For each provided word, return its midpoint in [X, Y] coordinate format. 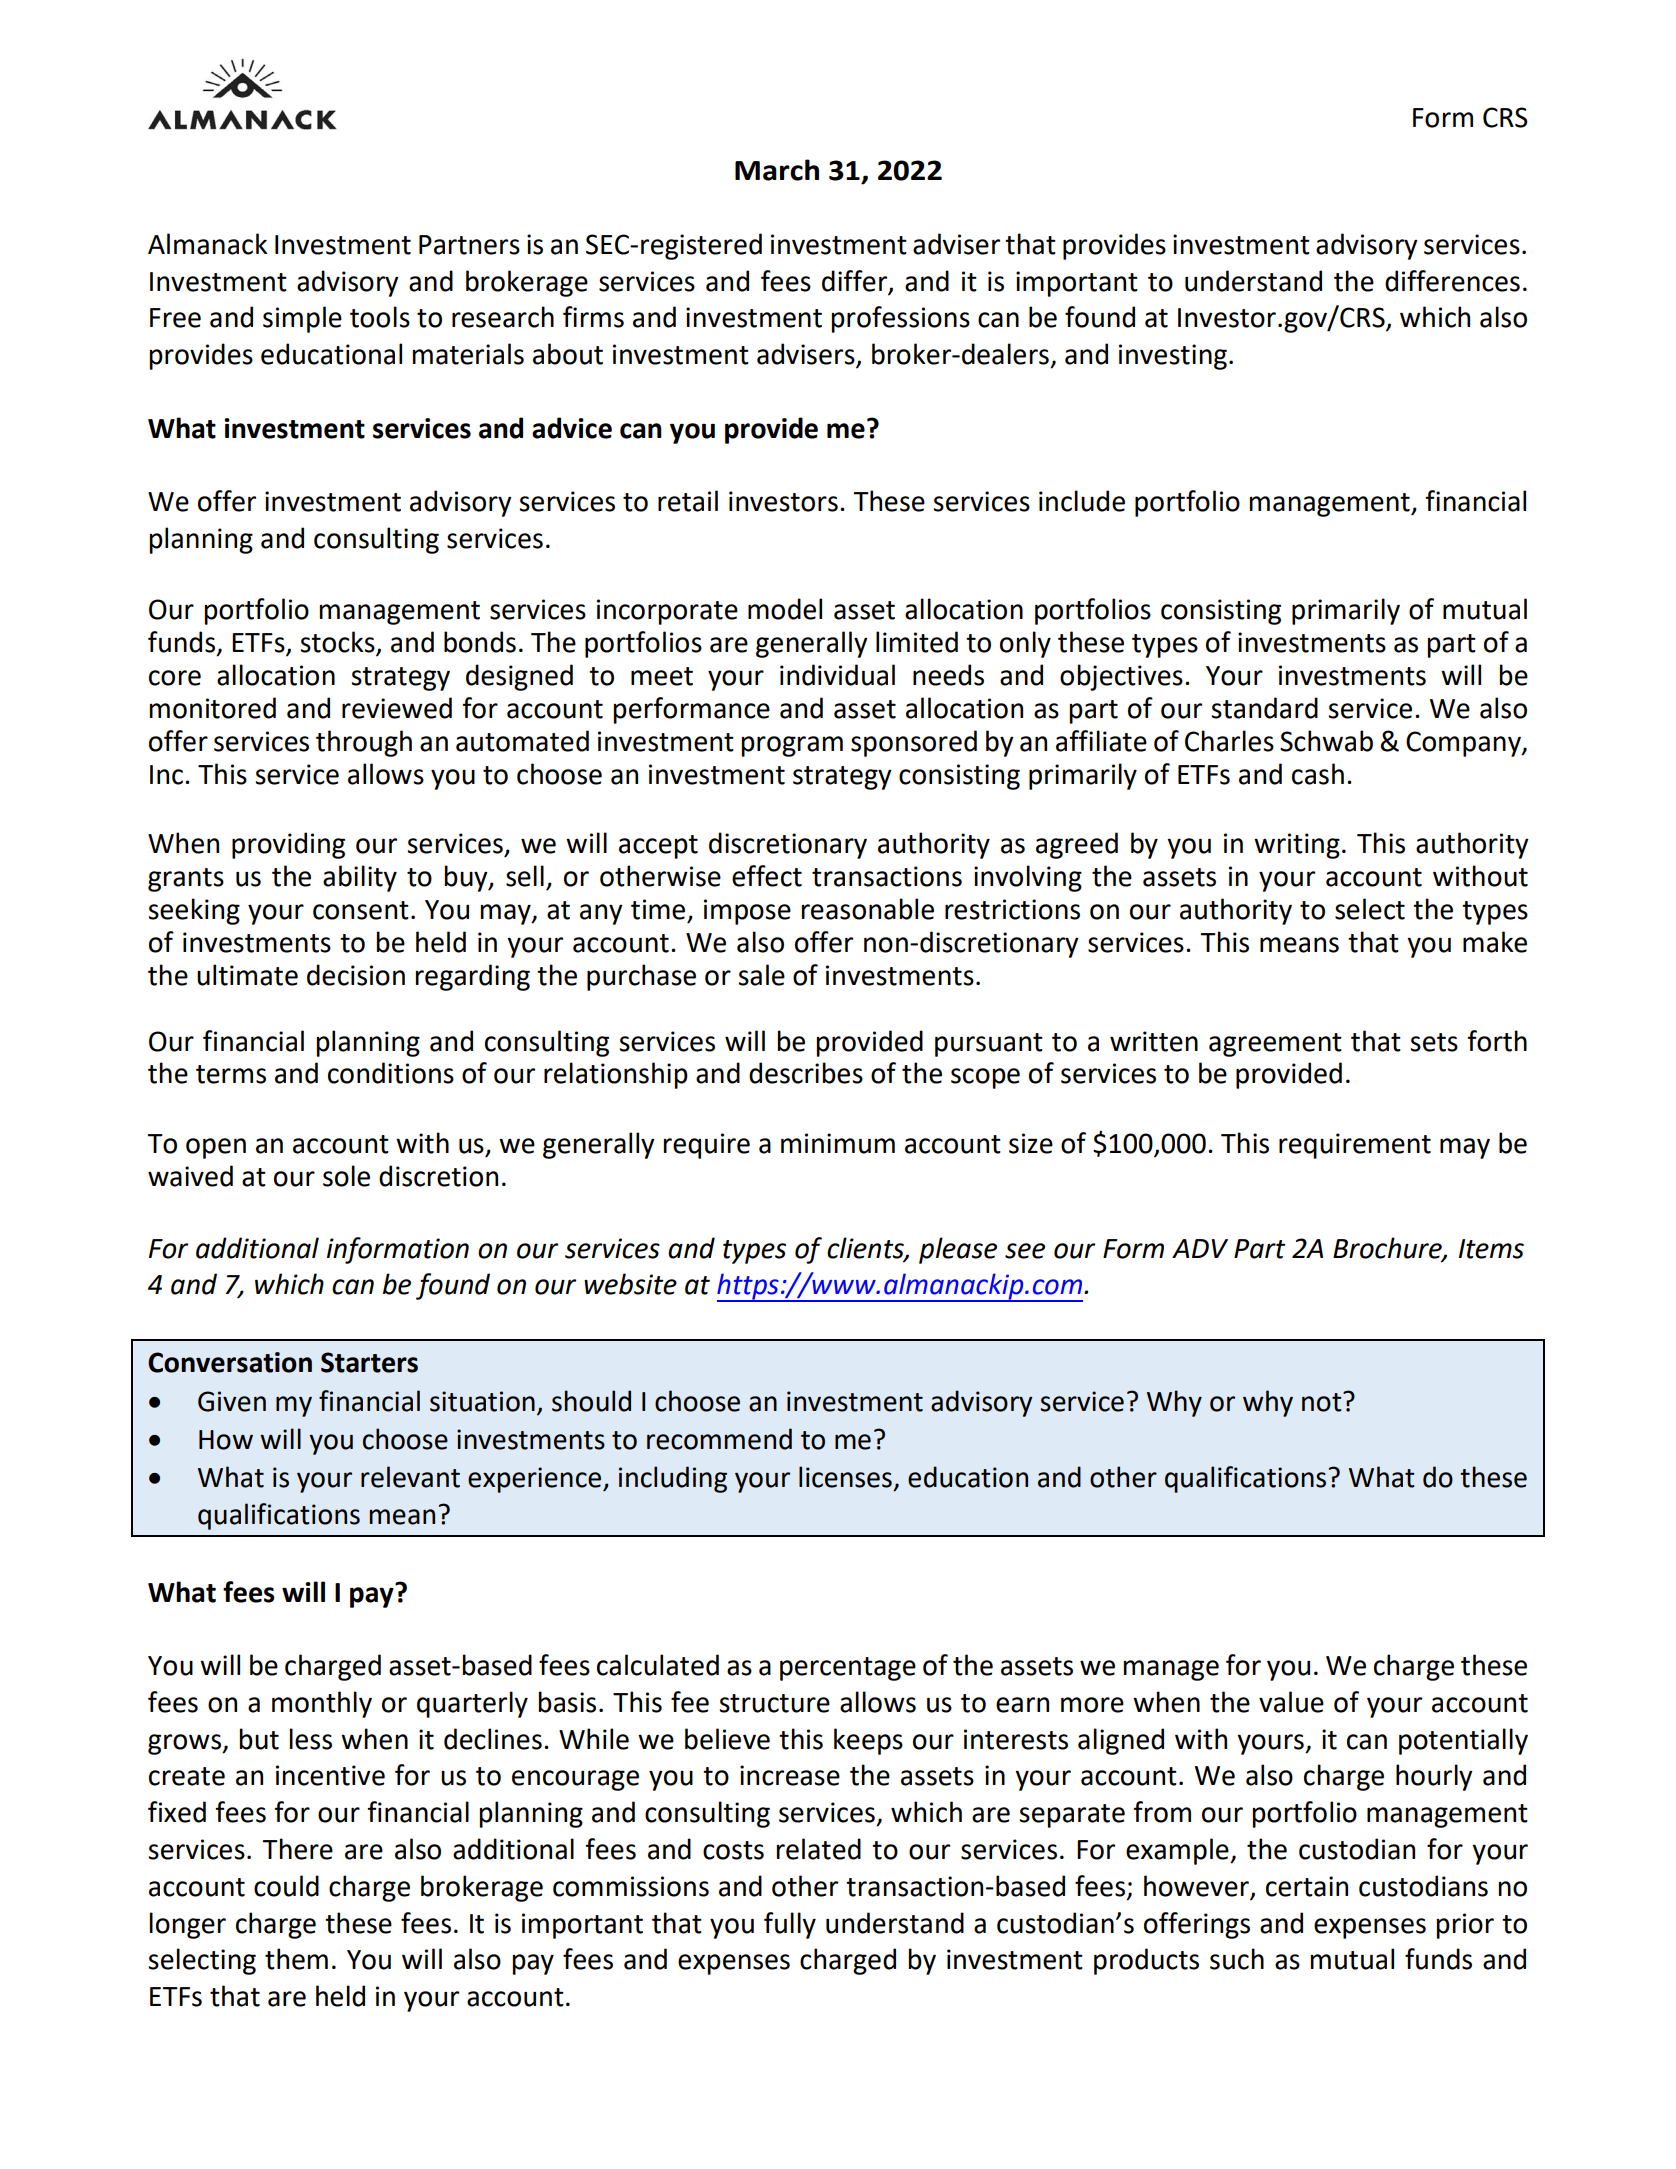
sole [346, 1176]
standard [1264, 708]
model [785, 609]
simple [302, 319]
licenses [845, 1477]
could [286, 1886]
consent [361, 910]
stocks [338, 643]
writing [1297, 846]
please [958, 1250]
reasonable [868, 909]
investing [1173, 357]
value [1291, 1702]
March [777, 170]
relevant [410, 1477]
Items [1491, 1249]
